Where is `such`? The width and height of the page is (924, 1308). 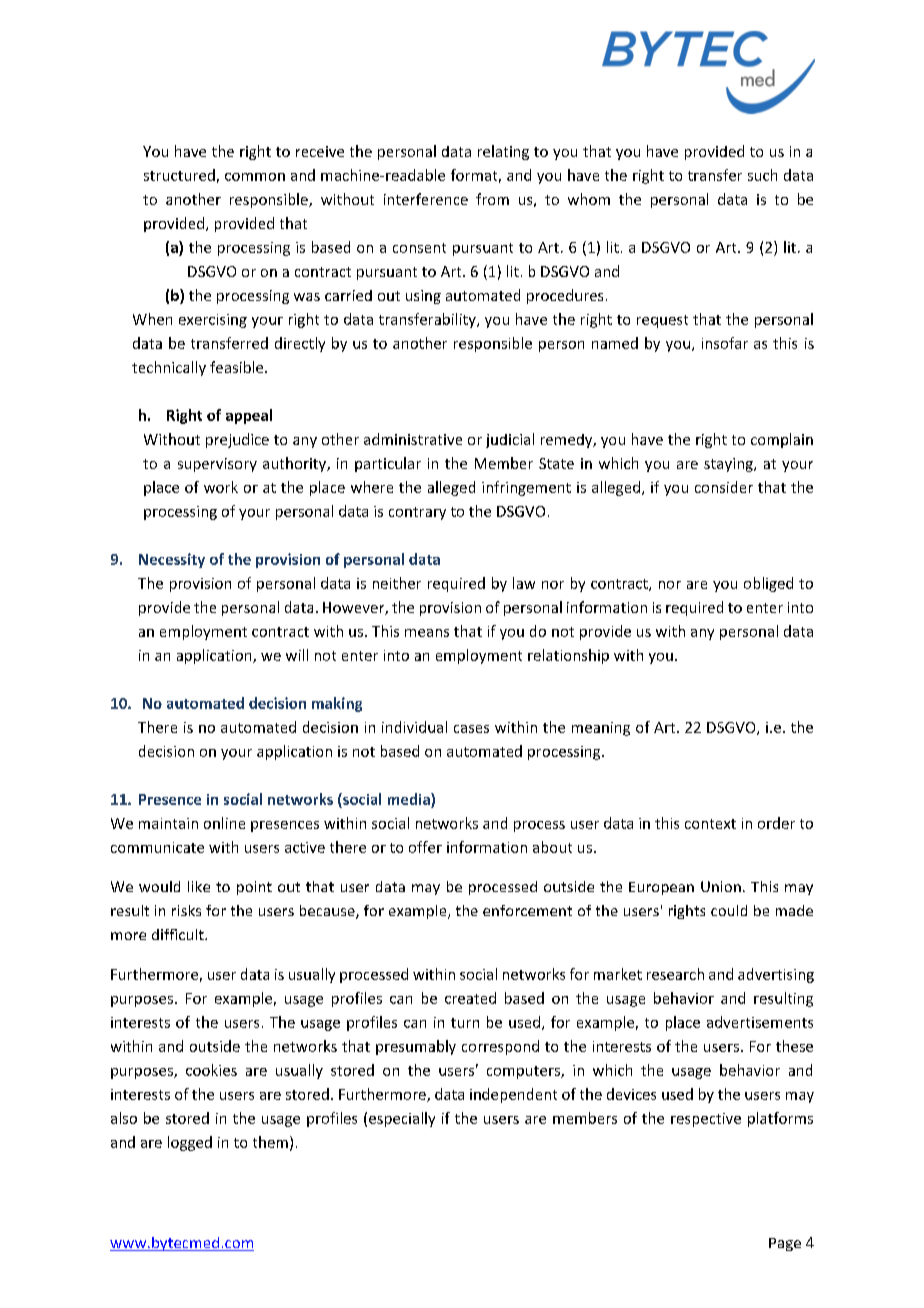 such is located at coordinates (762, 175).
